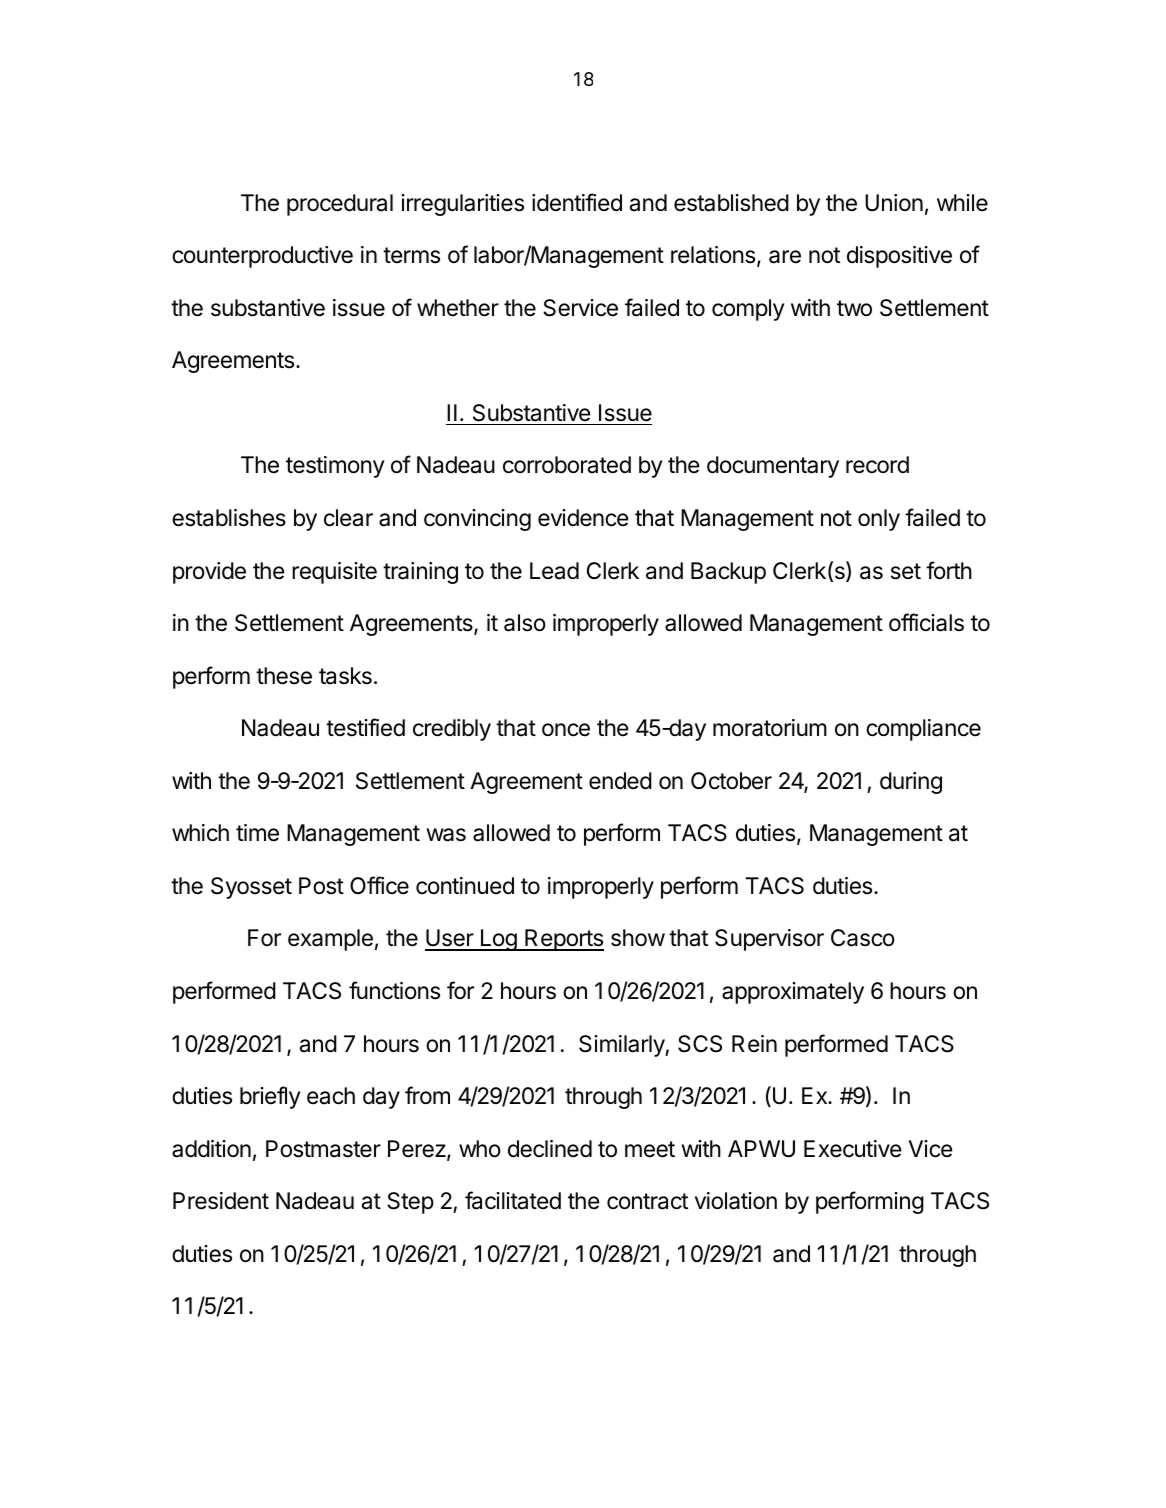 This screenshot has height=1508, width=1166. I want to click on once, so click(566, 730).
